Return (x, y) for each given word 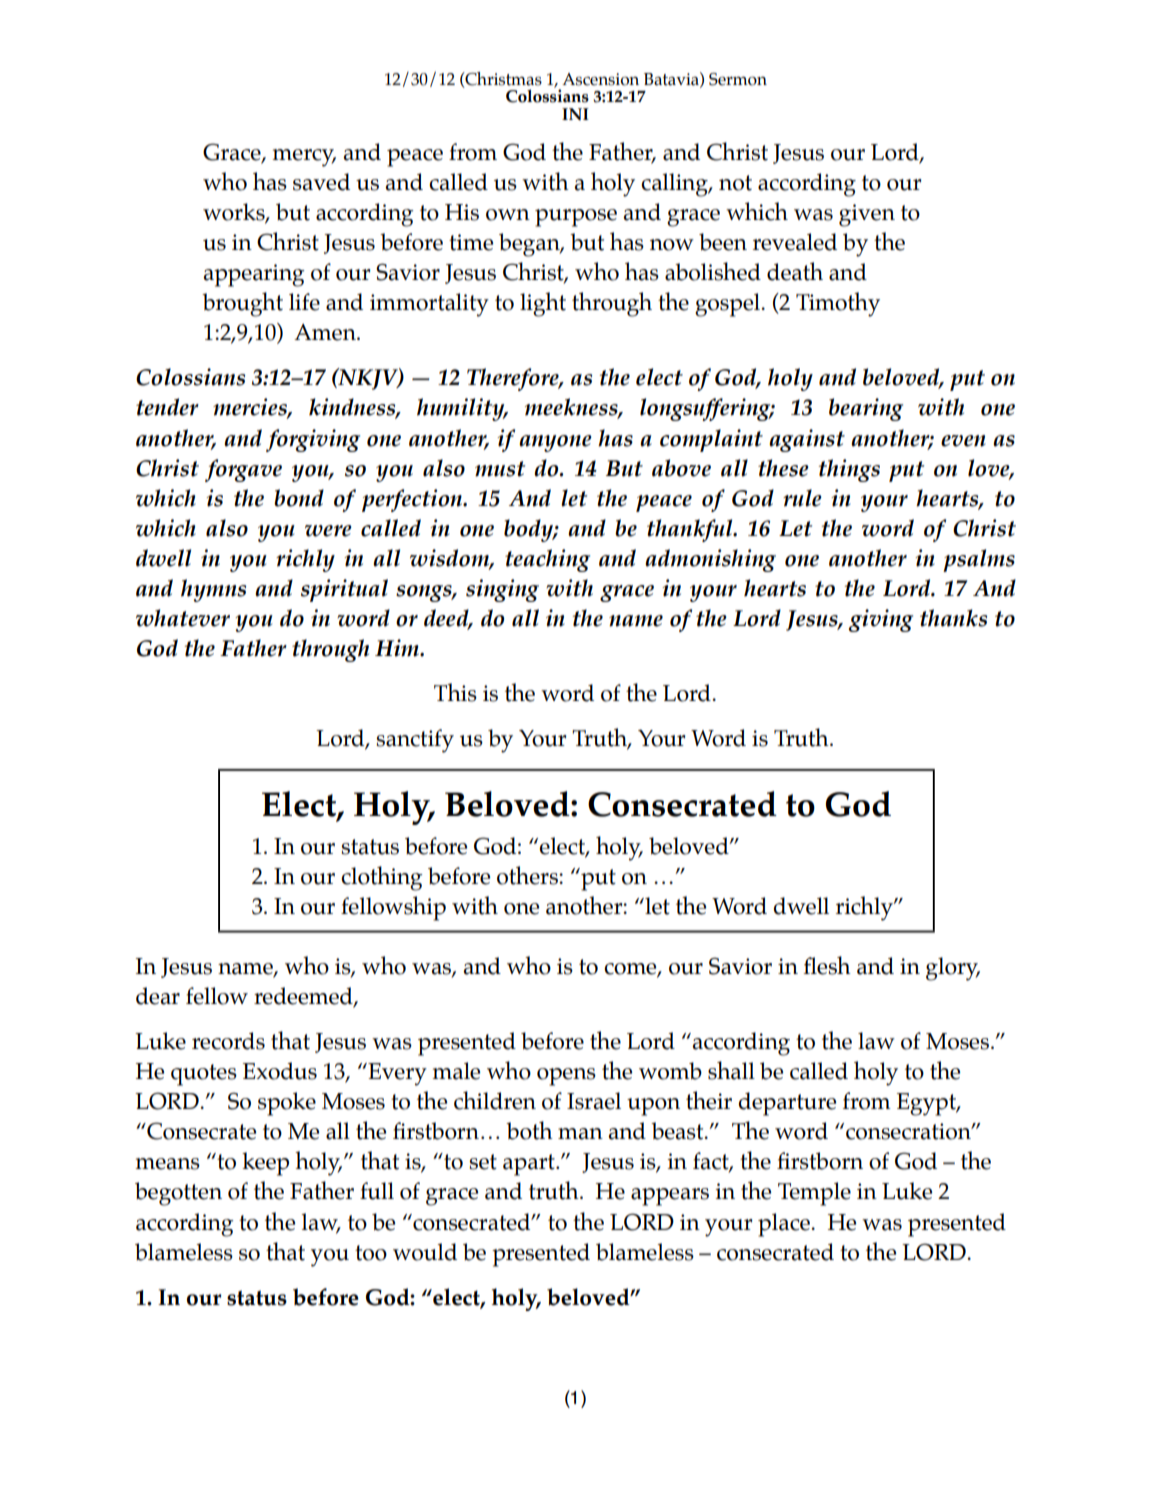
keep (265, 1164)
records (228, 1041)
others (528, 875)
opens (566, 1077)
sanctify (415, 741)
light (543, 304)
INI (575, 114)
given (867, 215)
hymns (213, 590)
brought (242, 304)
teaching (547, 560)
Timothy (838, 304)
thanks (953, 618)
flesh (827, 965)
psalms (979, 560)
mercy (304, 158)
